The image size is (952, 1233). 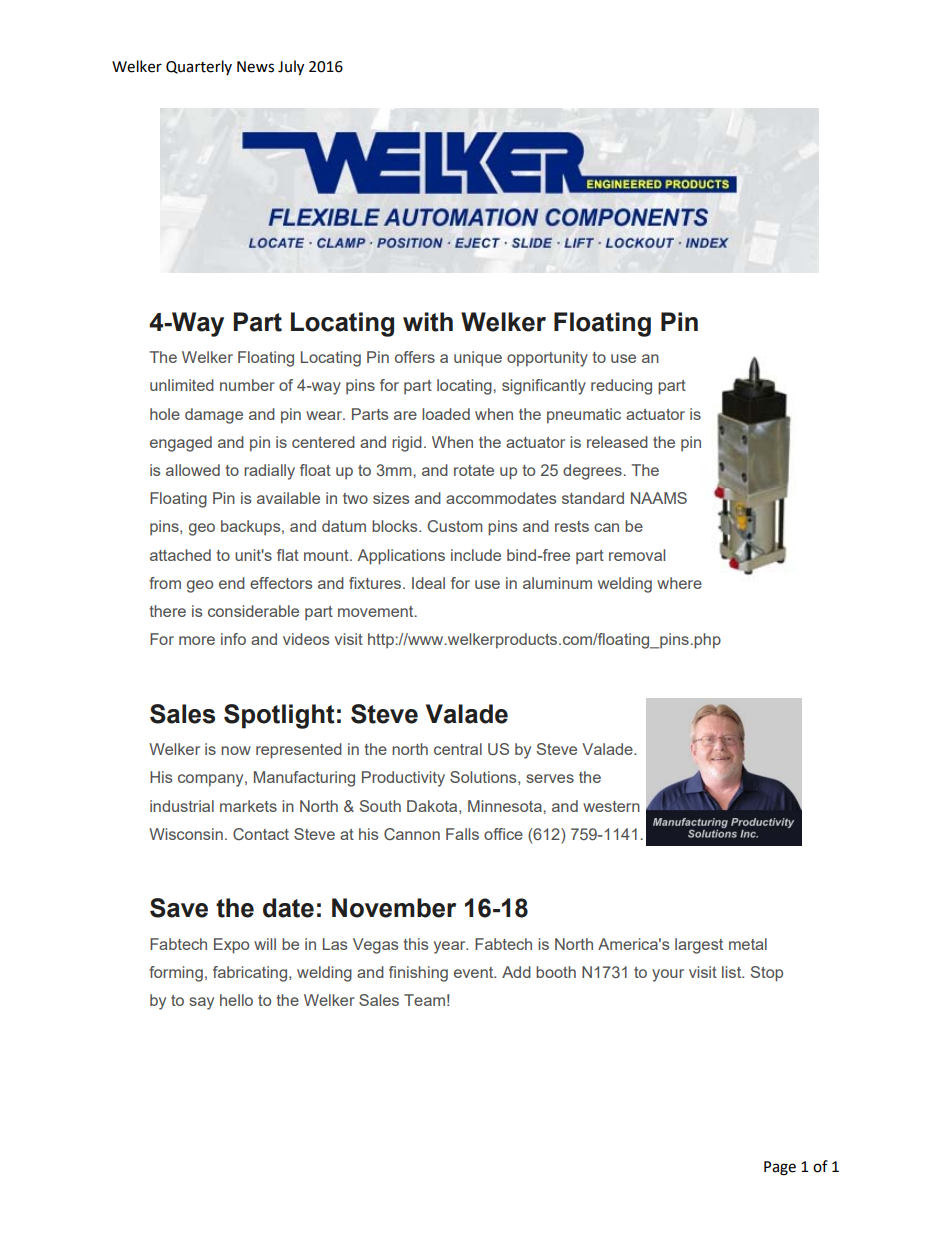 I want to click on considerable, so click(x=253, y=611).
